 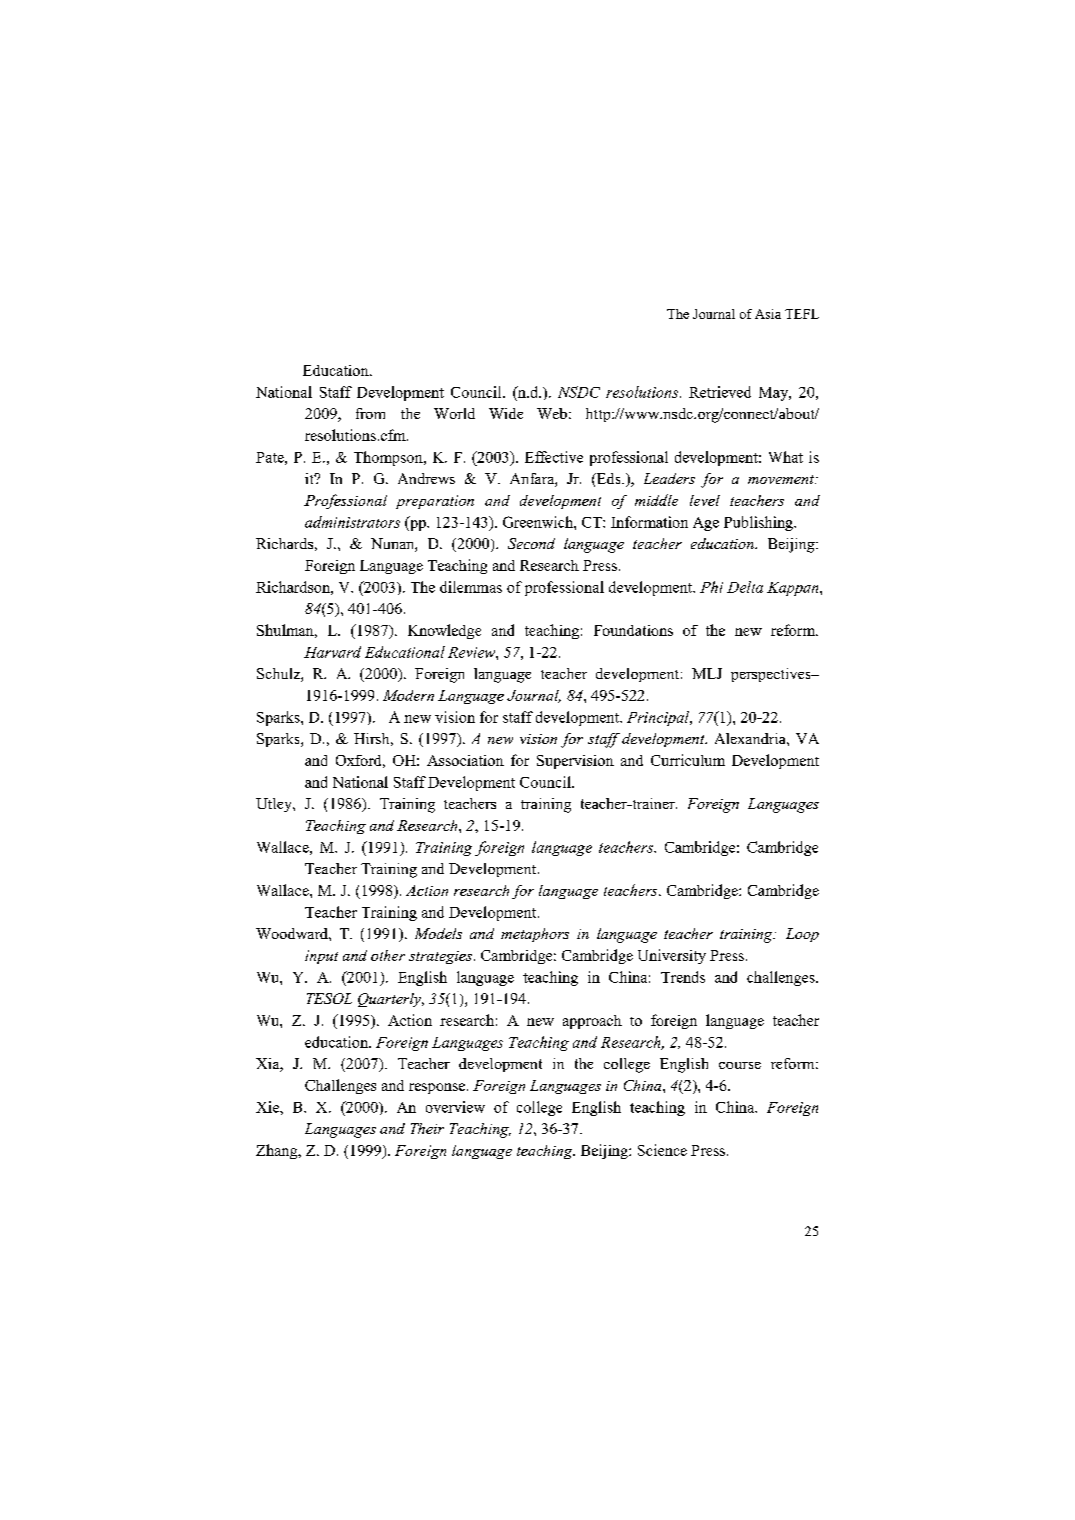 I want to click on Modern, so click(x=408, y=695).
